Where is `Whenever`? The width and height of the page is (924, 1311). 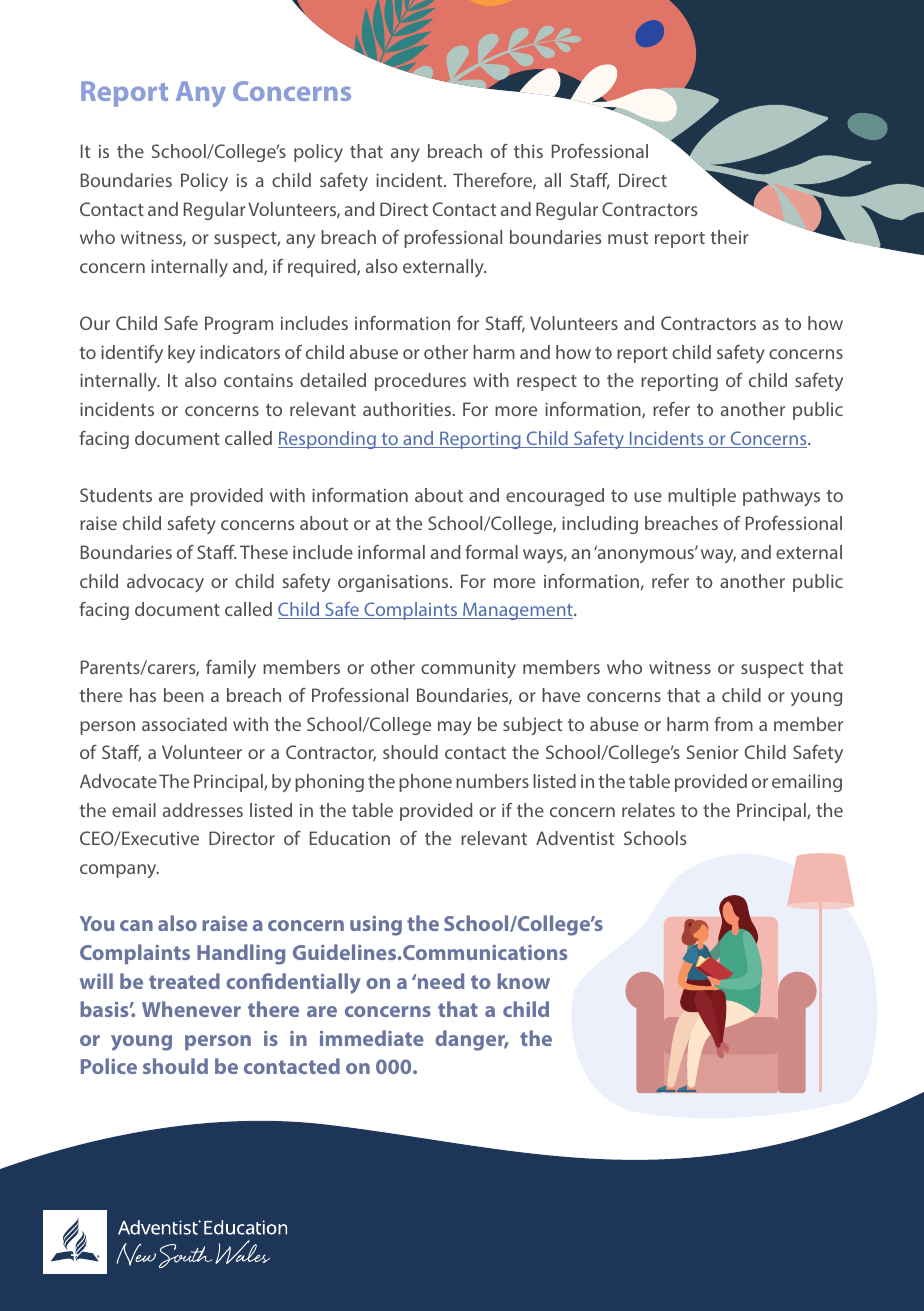
Whenever is located at coordinates (191, 1009).
